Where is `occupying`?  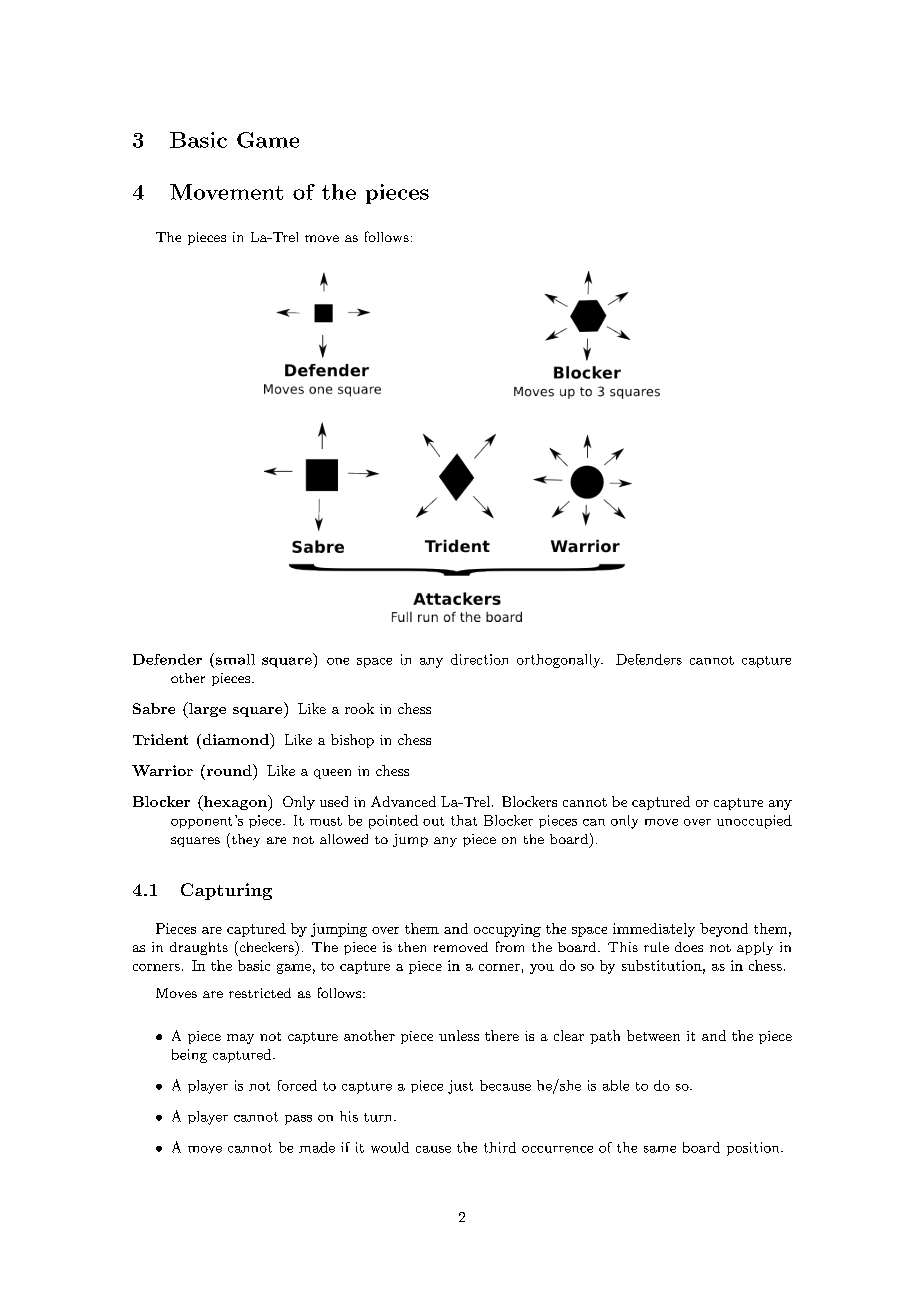
occupying is located at coordinates (507, 930).
